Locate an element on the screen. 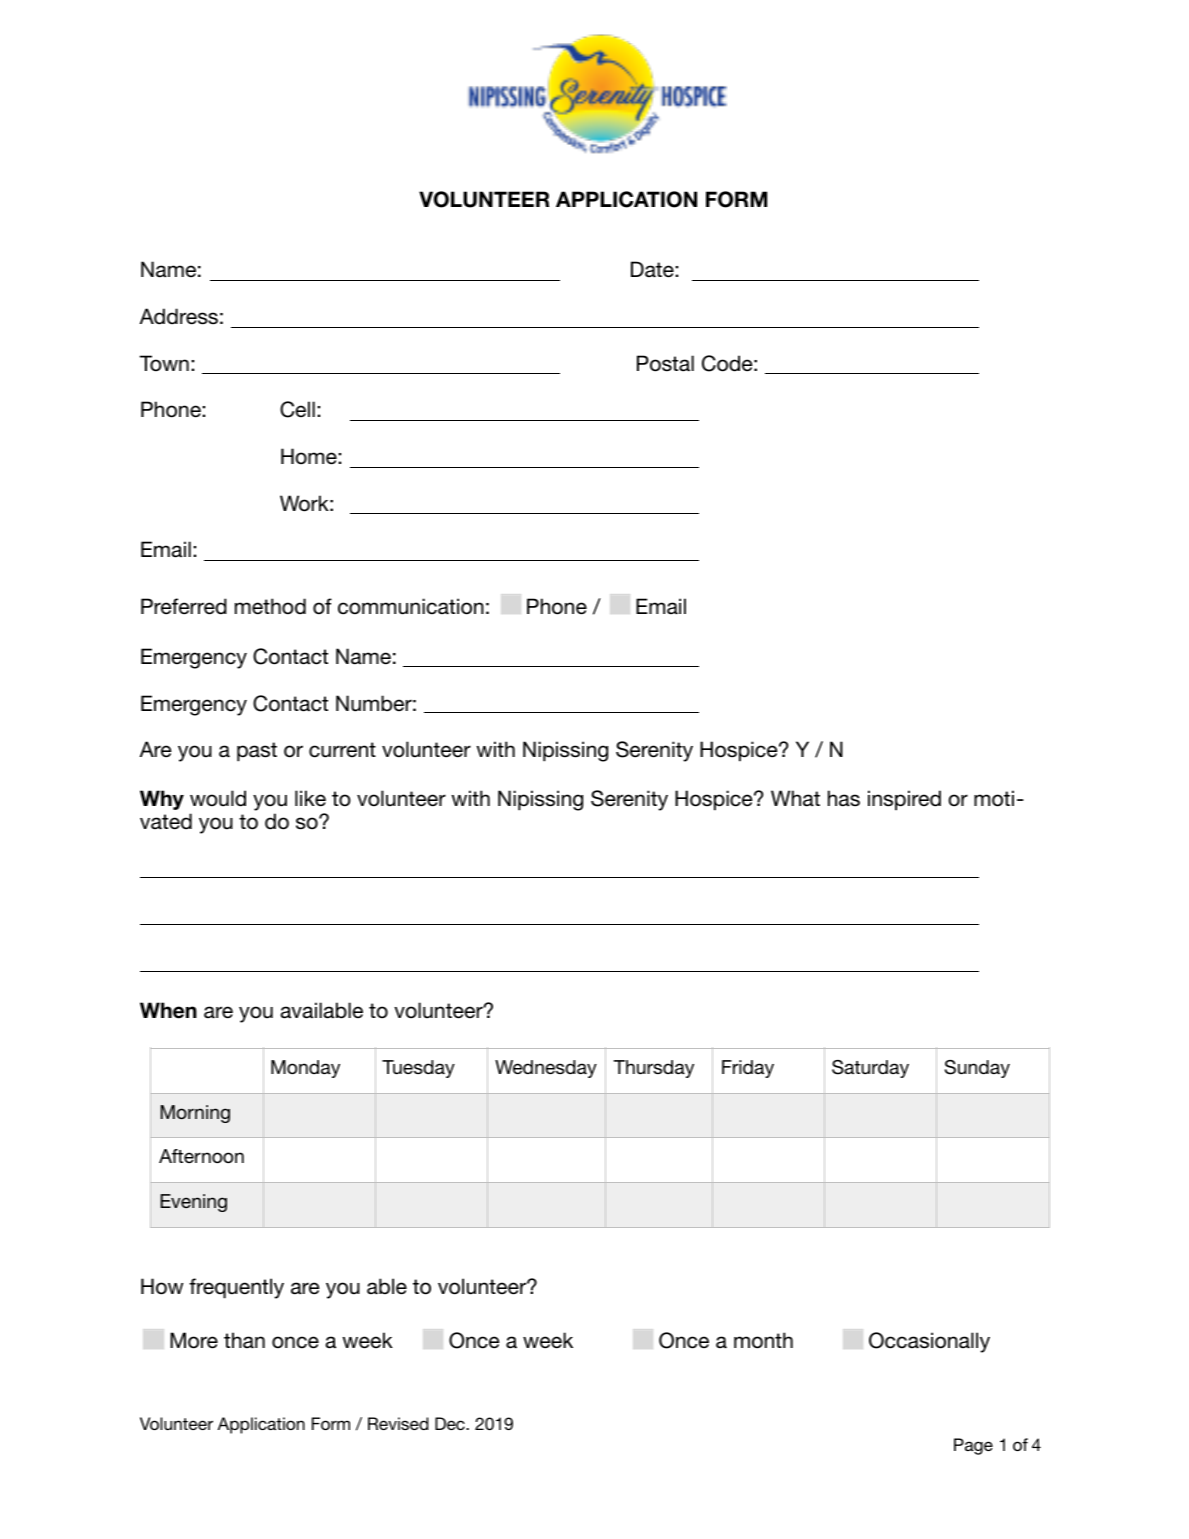 This screenshot has width=1189, height=1539. communication is located at coordinates (411, 606).
